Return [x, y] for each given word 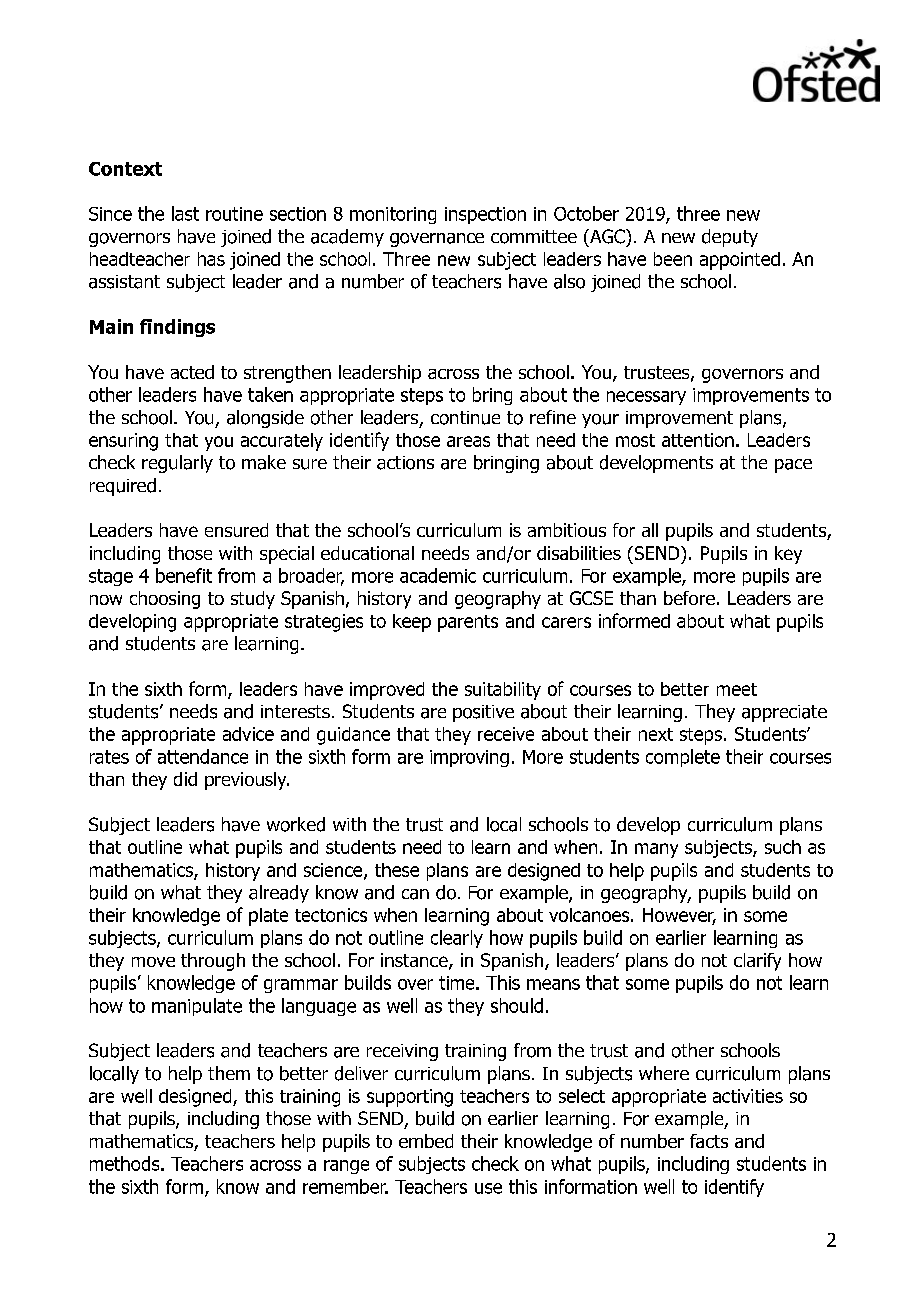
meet [737, 689]
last [185, 213]
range [346, 1167]
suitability [503, 691]
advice [248, 734]
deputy [730, 238]
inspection [485, 215]
